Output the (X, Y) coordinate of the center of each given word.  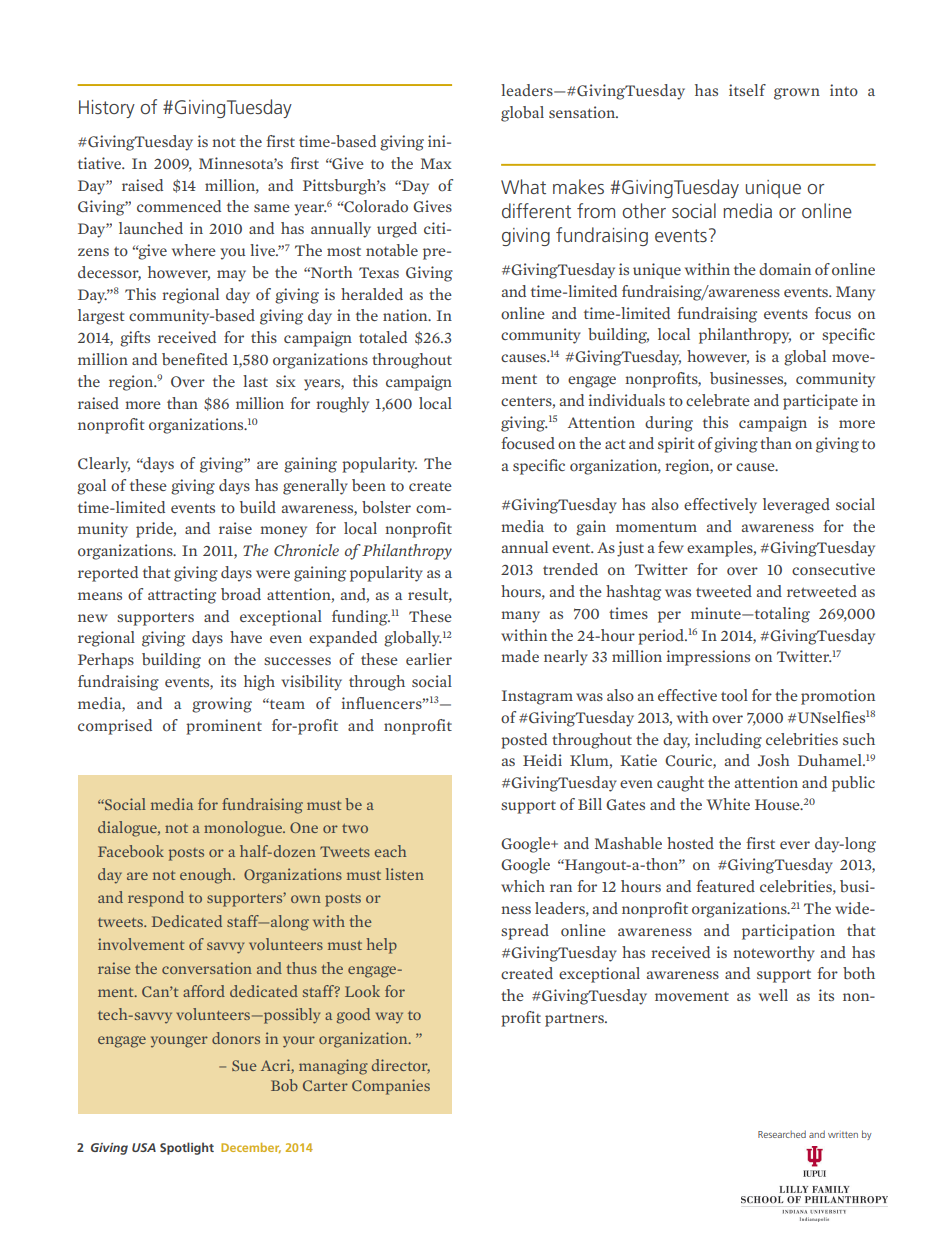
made (520, 656)
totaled (383, 337)
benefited (195, 359)
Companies (391, 1087)
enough (207, 876)
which (523, 886)
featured (725, 886)
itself (747, 90)
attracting (182, 596)
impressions (708, 658)
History (107, 109)
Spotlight (187, 1148)
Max (436, 163)
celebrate (718, 400)
